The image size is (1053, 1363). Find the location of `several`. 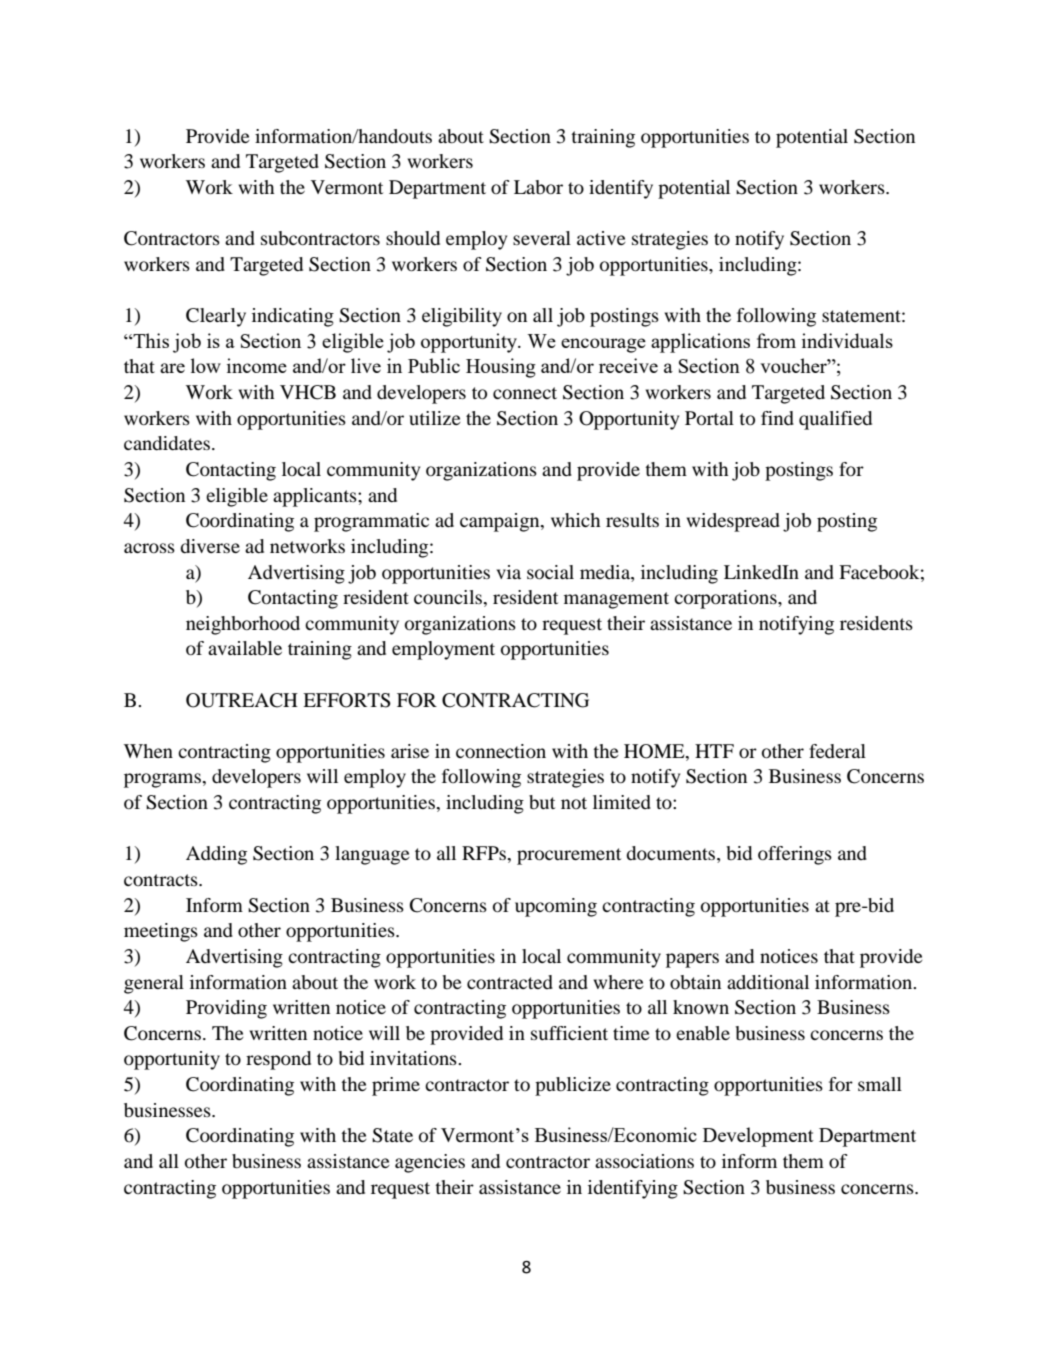

several is located at coordinates (542, 238).
